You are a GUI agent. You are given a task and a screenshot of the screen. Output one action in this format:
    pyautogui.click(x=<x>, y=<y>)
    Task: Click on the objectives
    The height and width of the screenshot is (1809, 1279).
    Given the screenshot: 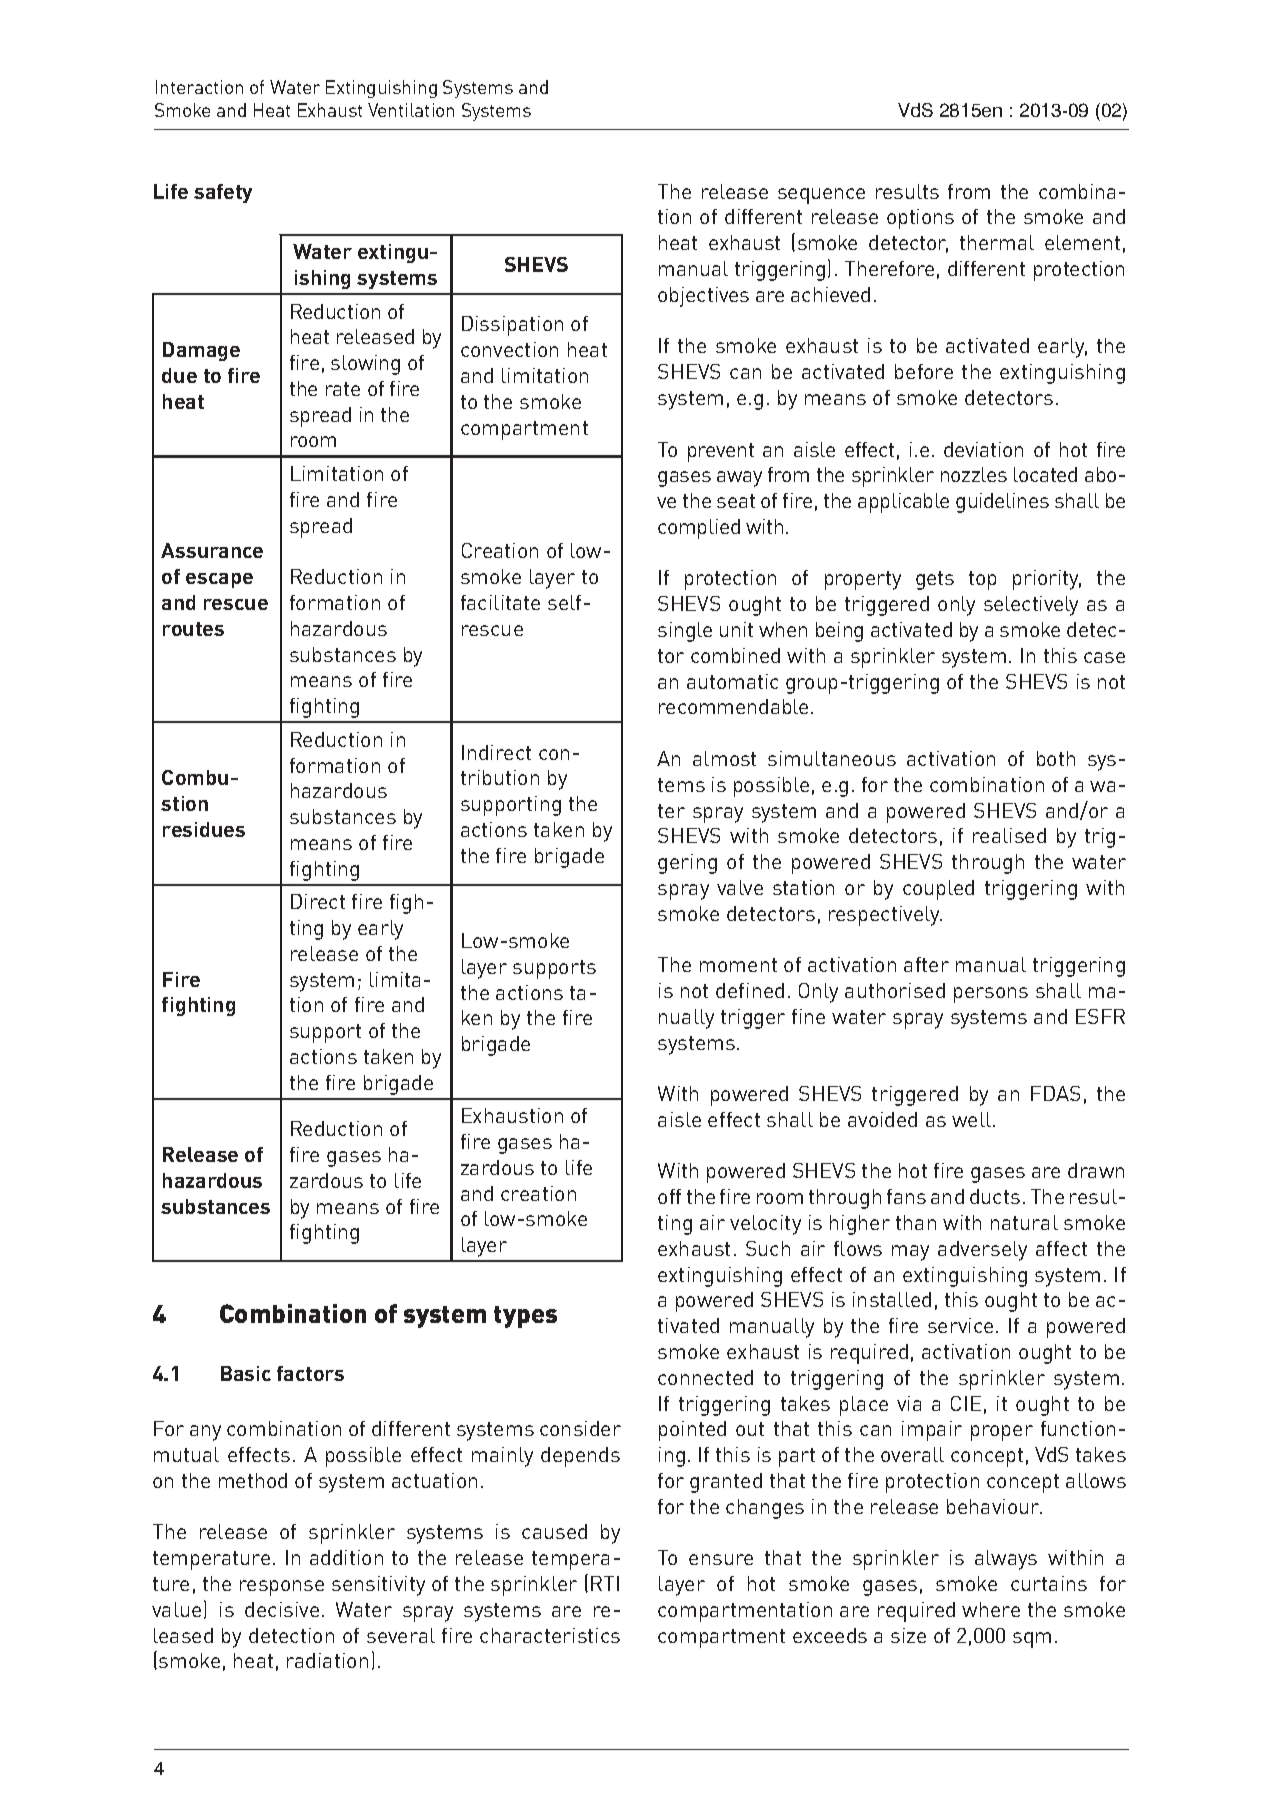 What is the action you would take?
    pyautogui.click(x=703, y=297)
